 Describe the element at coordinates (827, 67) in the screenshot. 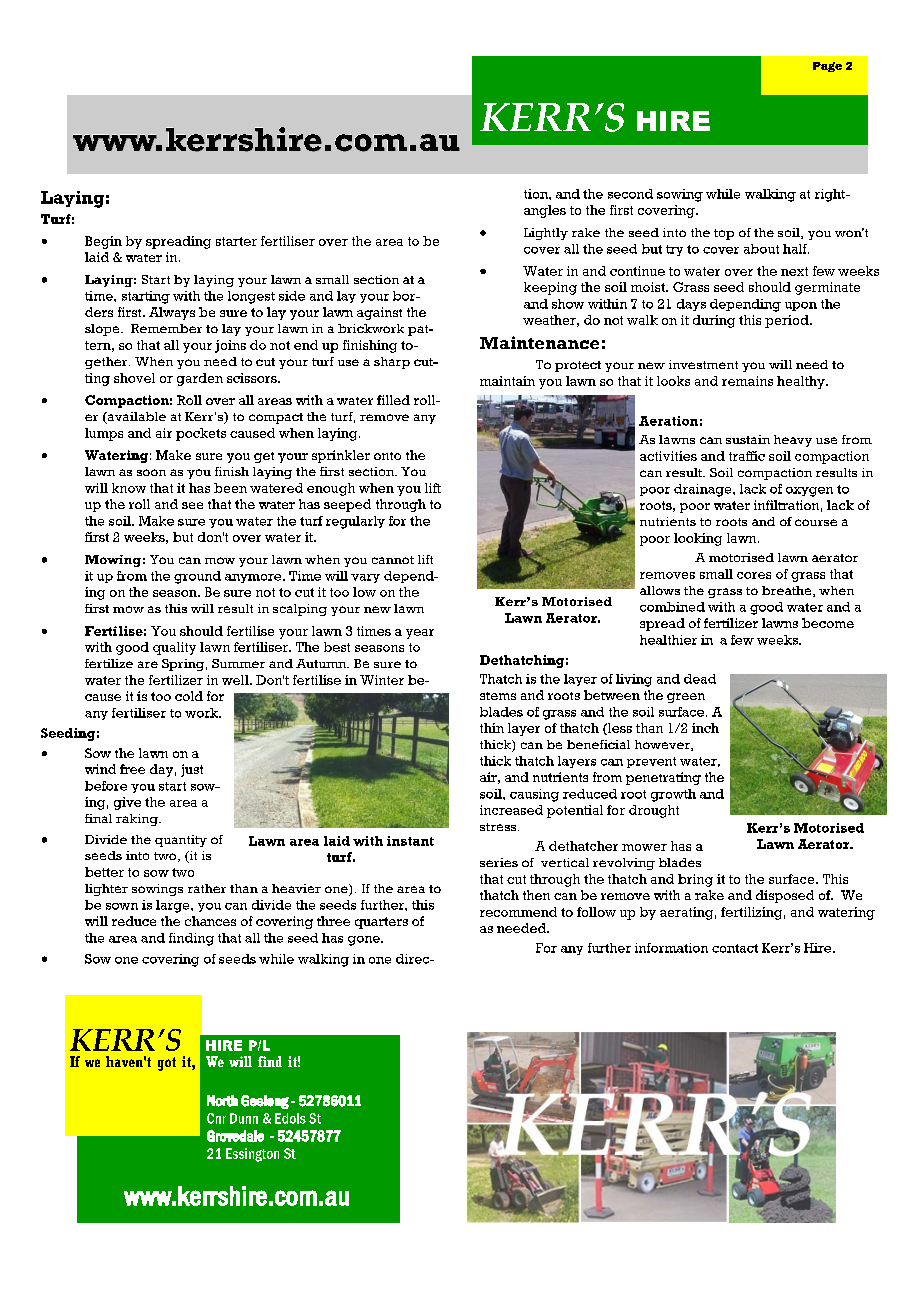

I see `Page` at that location.
